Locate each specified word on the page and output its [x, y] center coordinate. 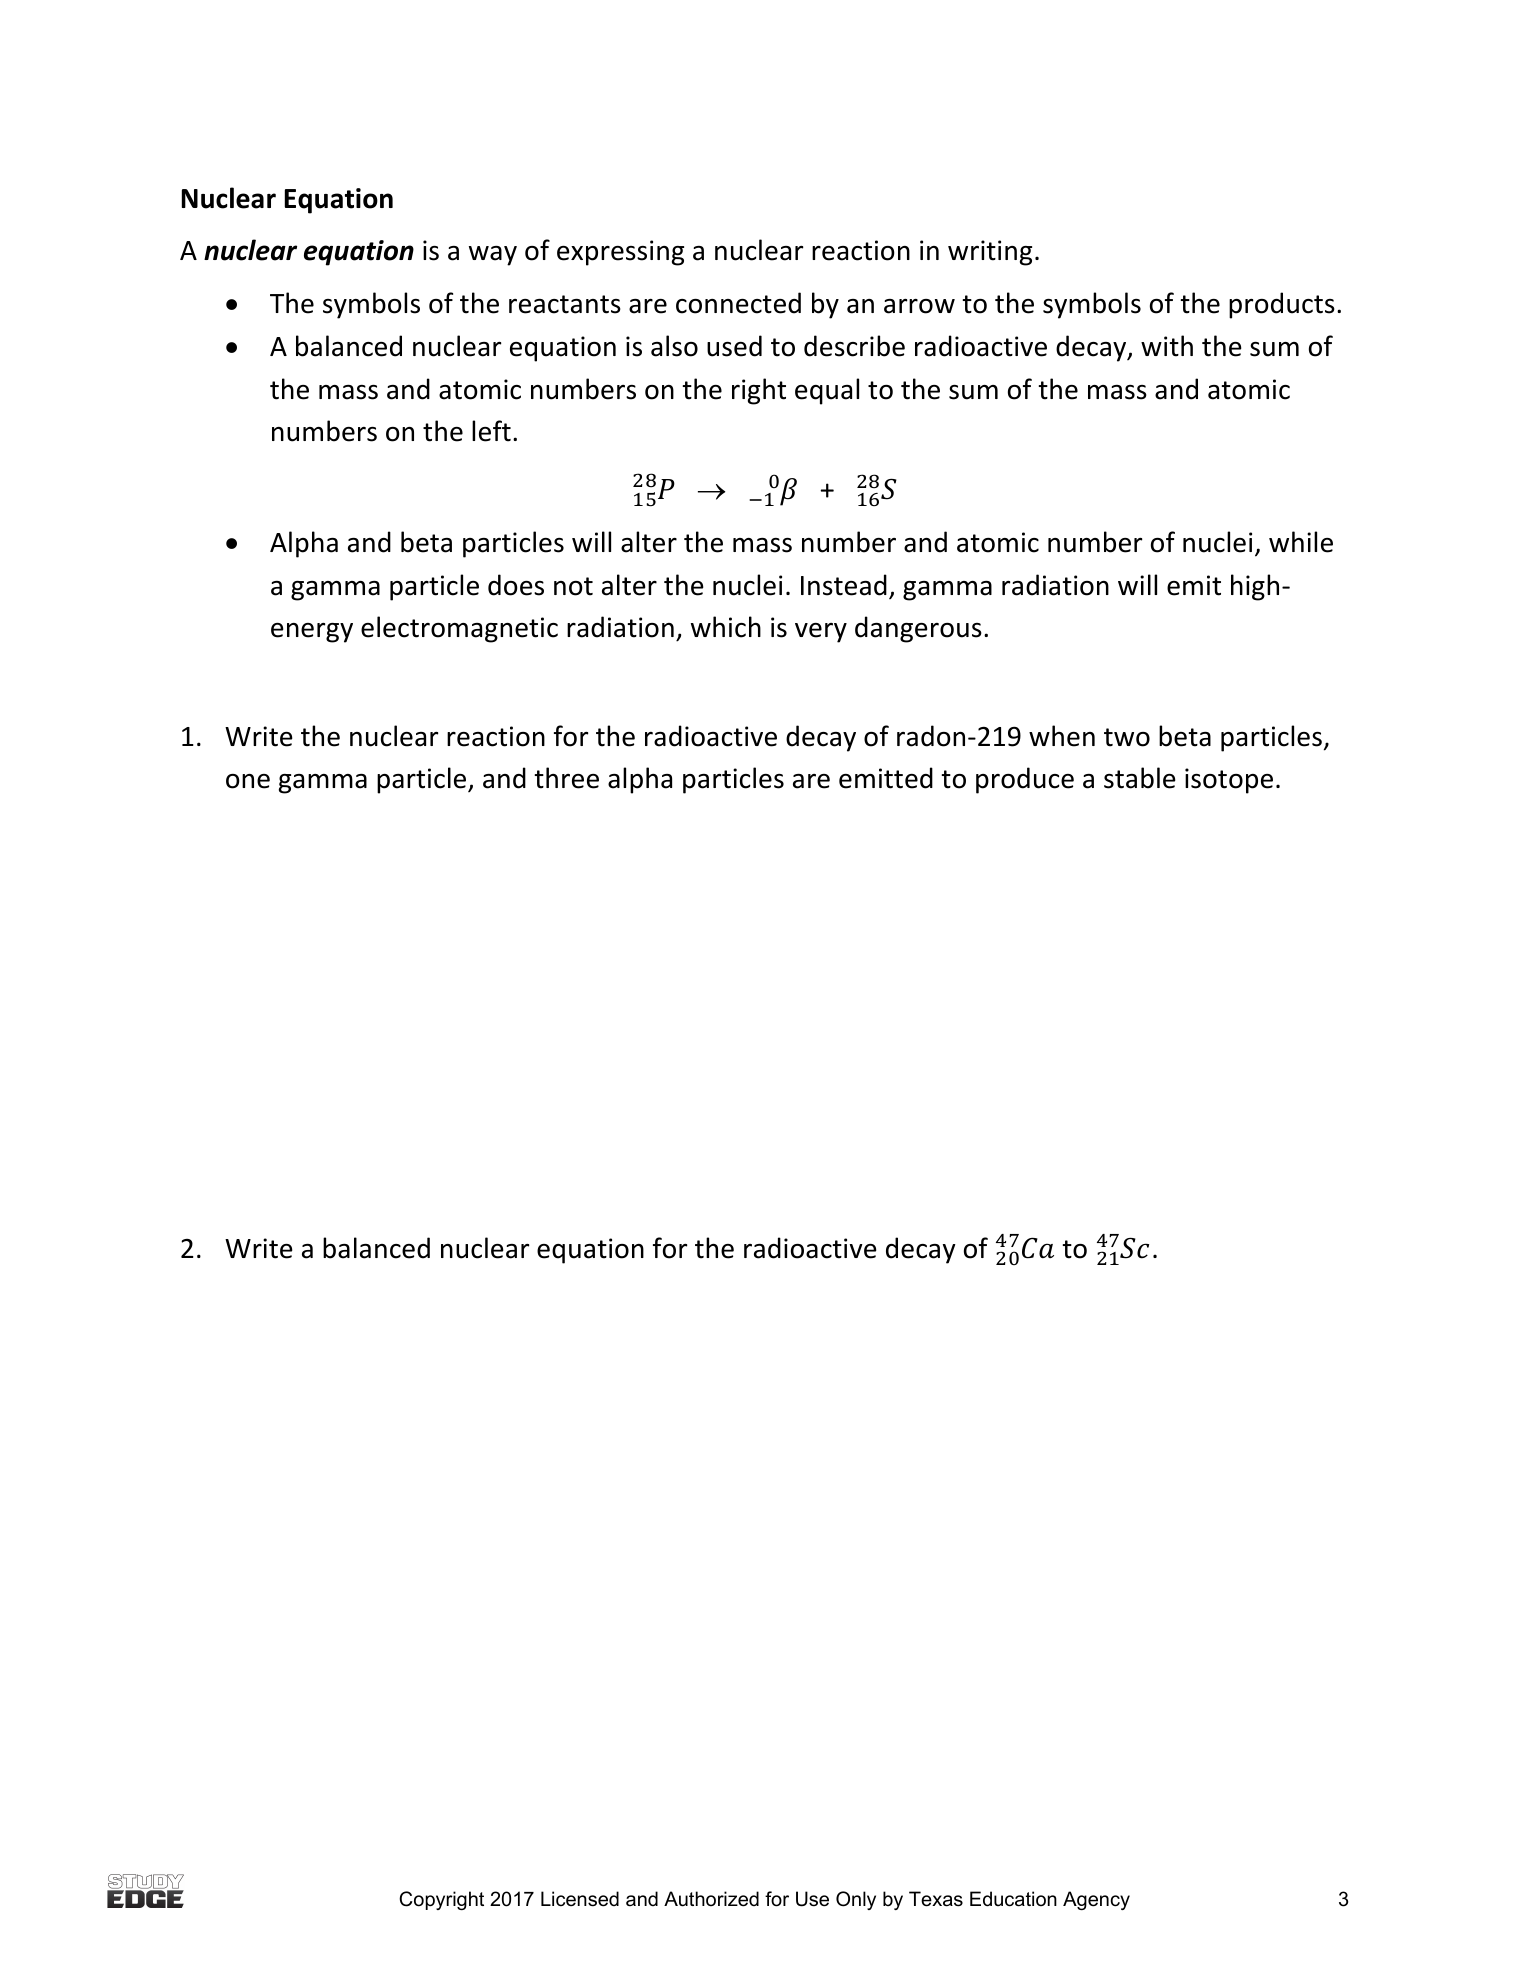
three [566, 778]
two [1127, 737]
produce [1025, 780]
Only [856, 1900]
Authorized [711, 1899]
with [1167, 346]
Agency [1096, 1900]
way [493, 256]
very [821, 633]
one [248, 781]
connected [738, 303]
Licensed [580, 1899]
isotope [1229, 781]
